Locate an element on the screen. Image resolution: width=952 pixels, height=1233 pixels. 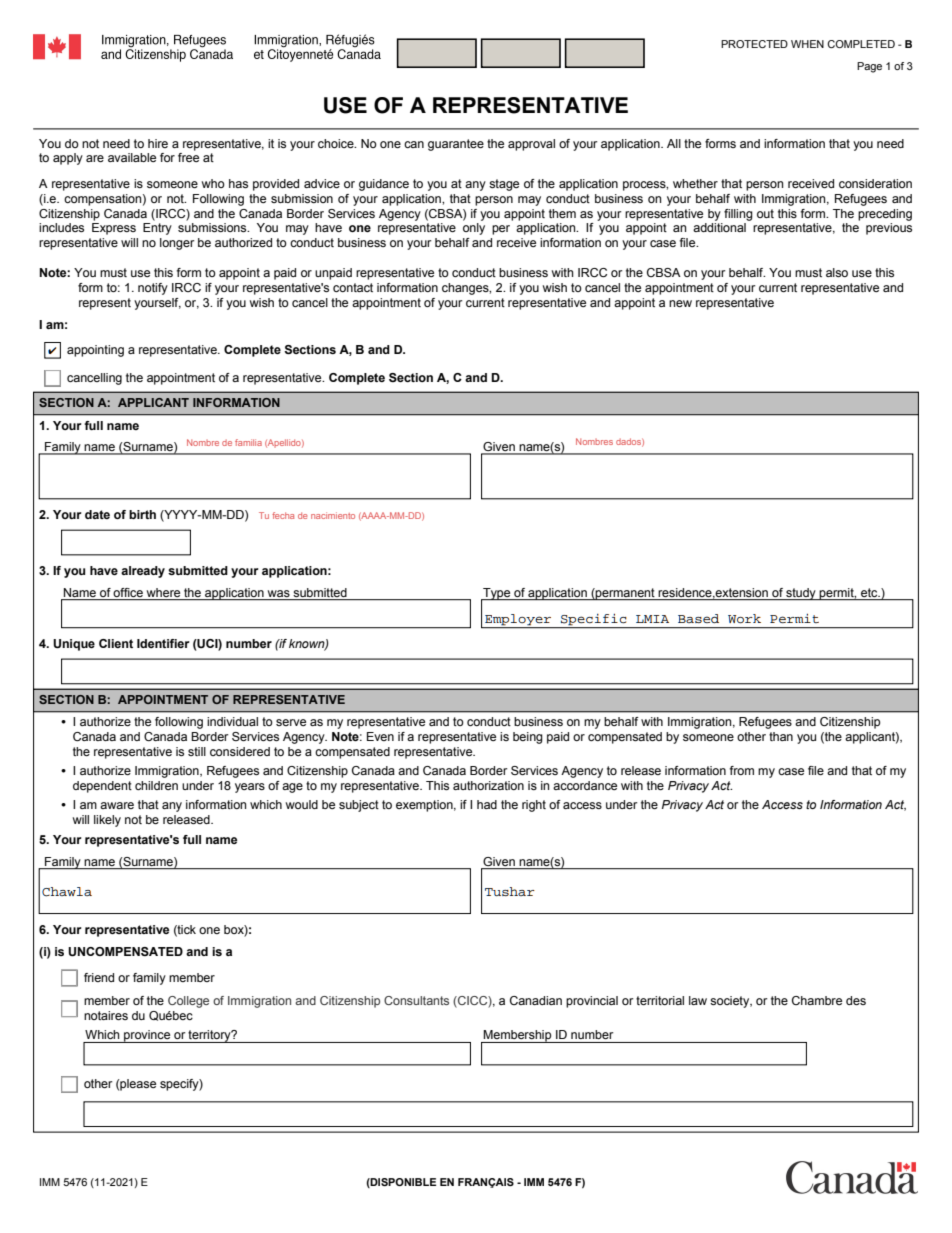
study is located at coordinates (801, 594).
